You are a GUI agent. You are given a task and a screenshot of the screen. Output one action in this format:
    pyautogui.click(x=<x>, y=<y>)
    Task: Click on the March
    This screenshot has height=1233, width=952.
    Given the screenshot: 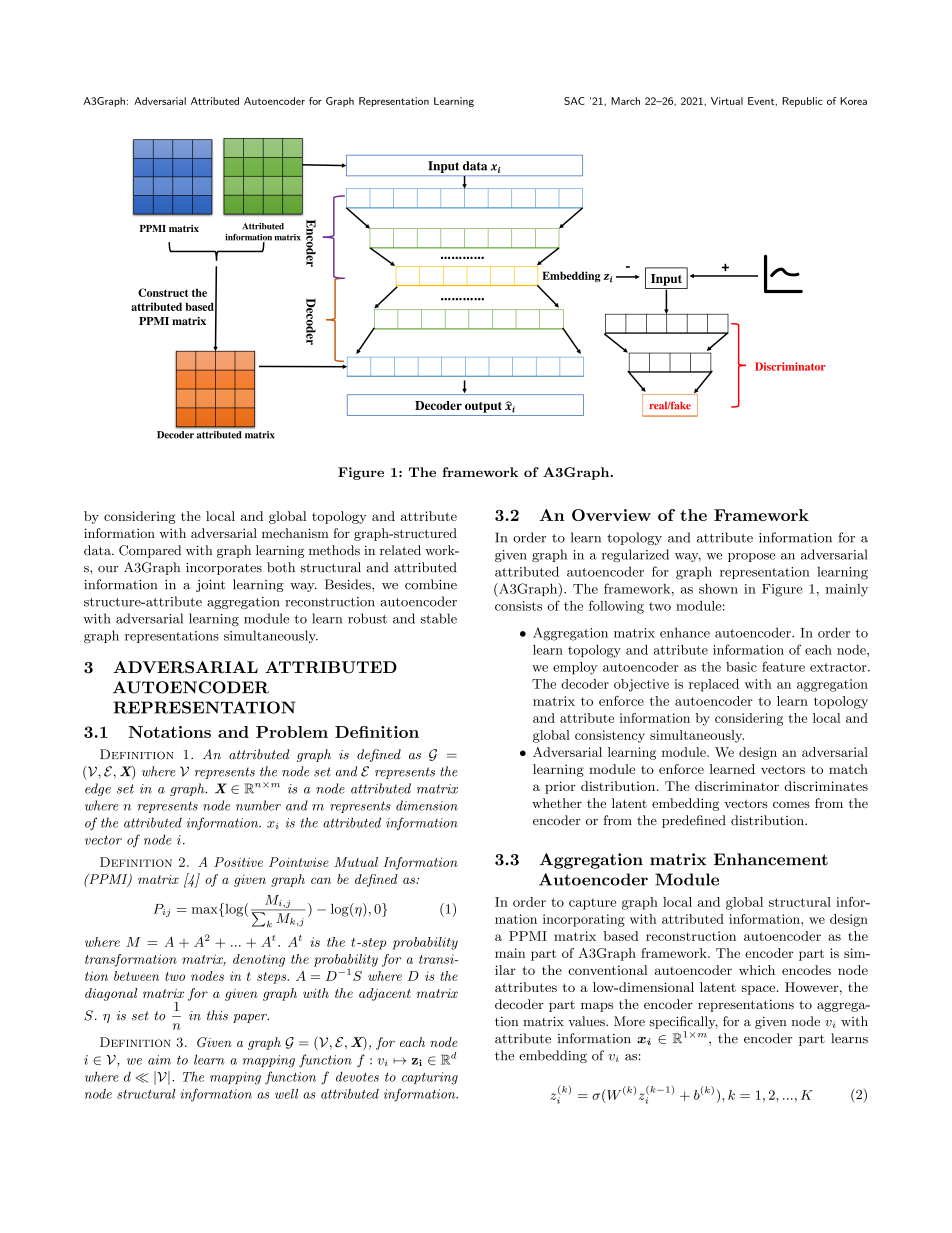 What is the action you would take?
    pyautogui.click(x=625, y=101)
